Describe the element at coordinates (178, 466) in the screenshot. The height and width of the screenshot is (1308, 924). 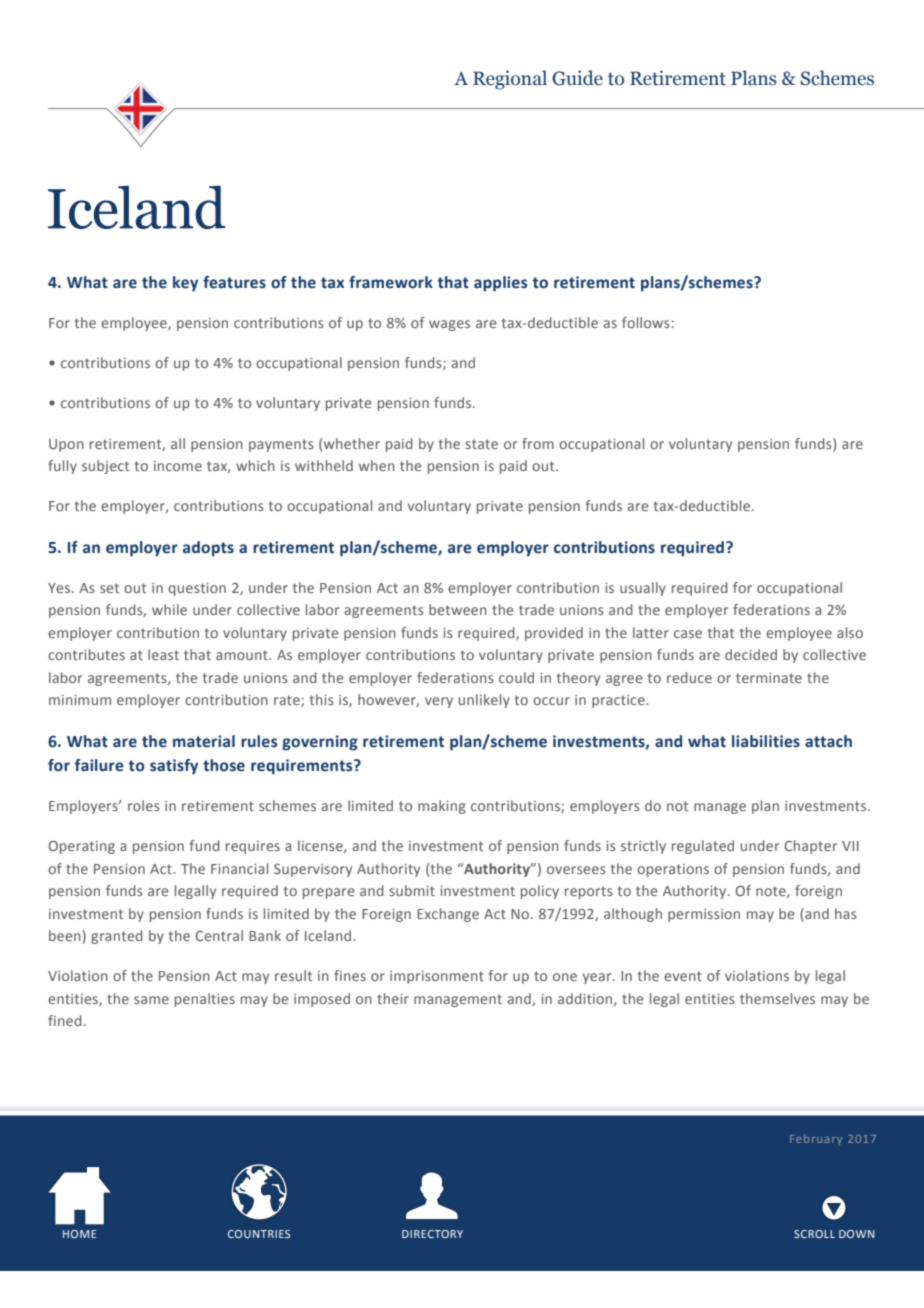
I see `income` at that location.
